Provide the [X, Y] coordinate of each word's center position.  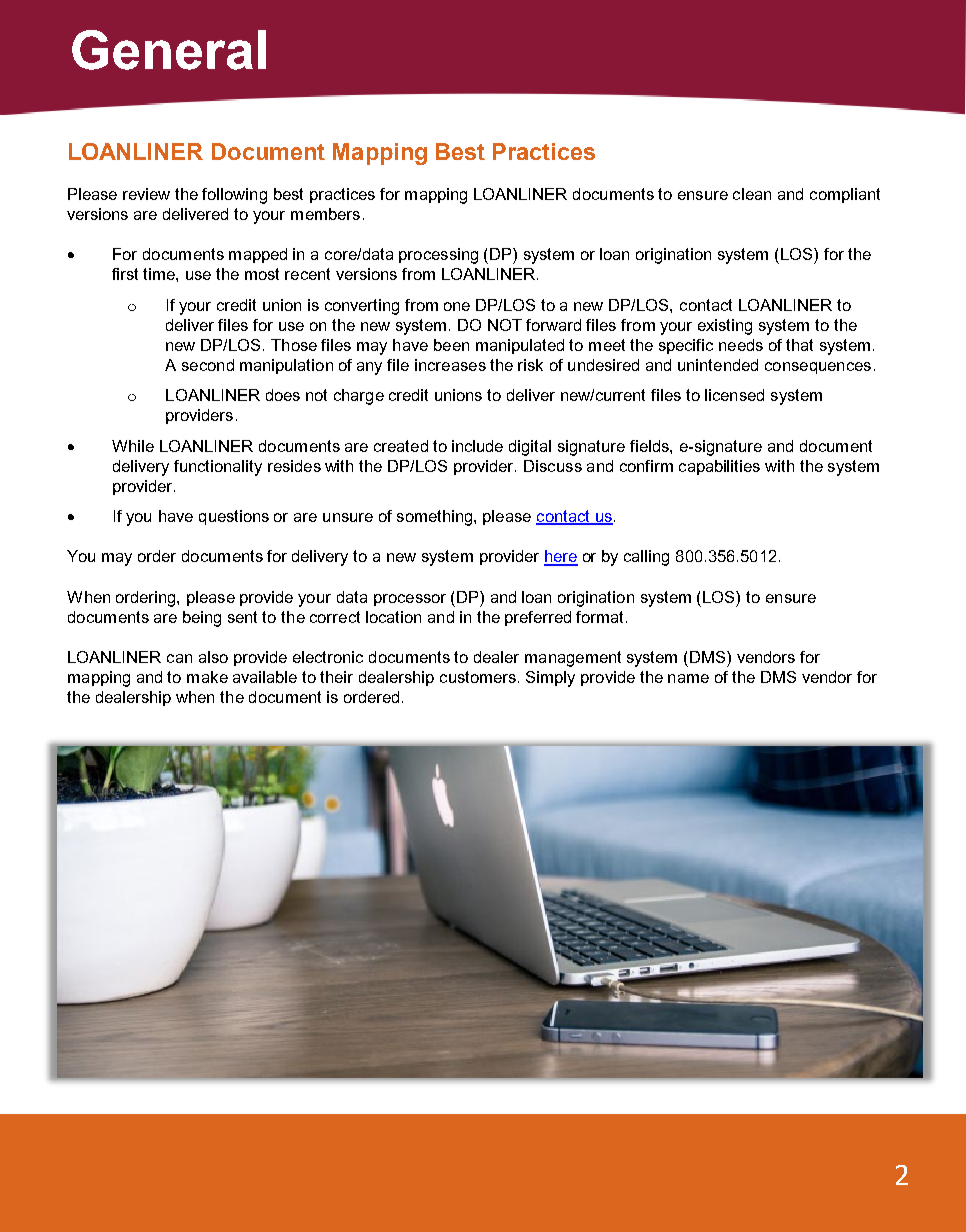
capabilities [719, 467]
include [477, 446]
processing [438, 256]
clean [752, 194]
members [325, 214]
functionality [218, 468]
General [169, 50]
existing [725, 327]
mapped [258, 255]
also [213, 657]
